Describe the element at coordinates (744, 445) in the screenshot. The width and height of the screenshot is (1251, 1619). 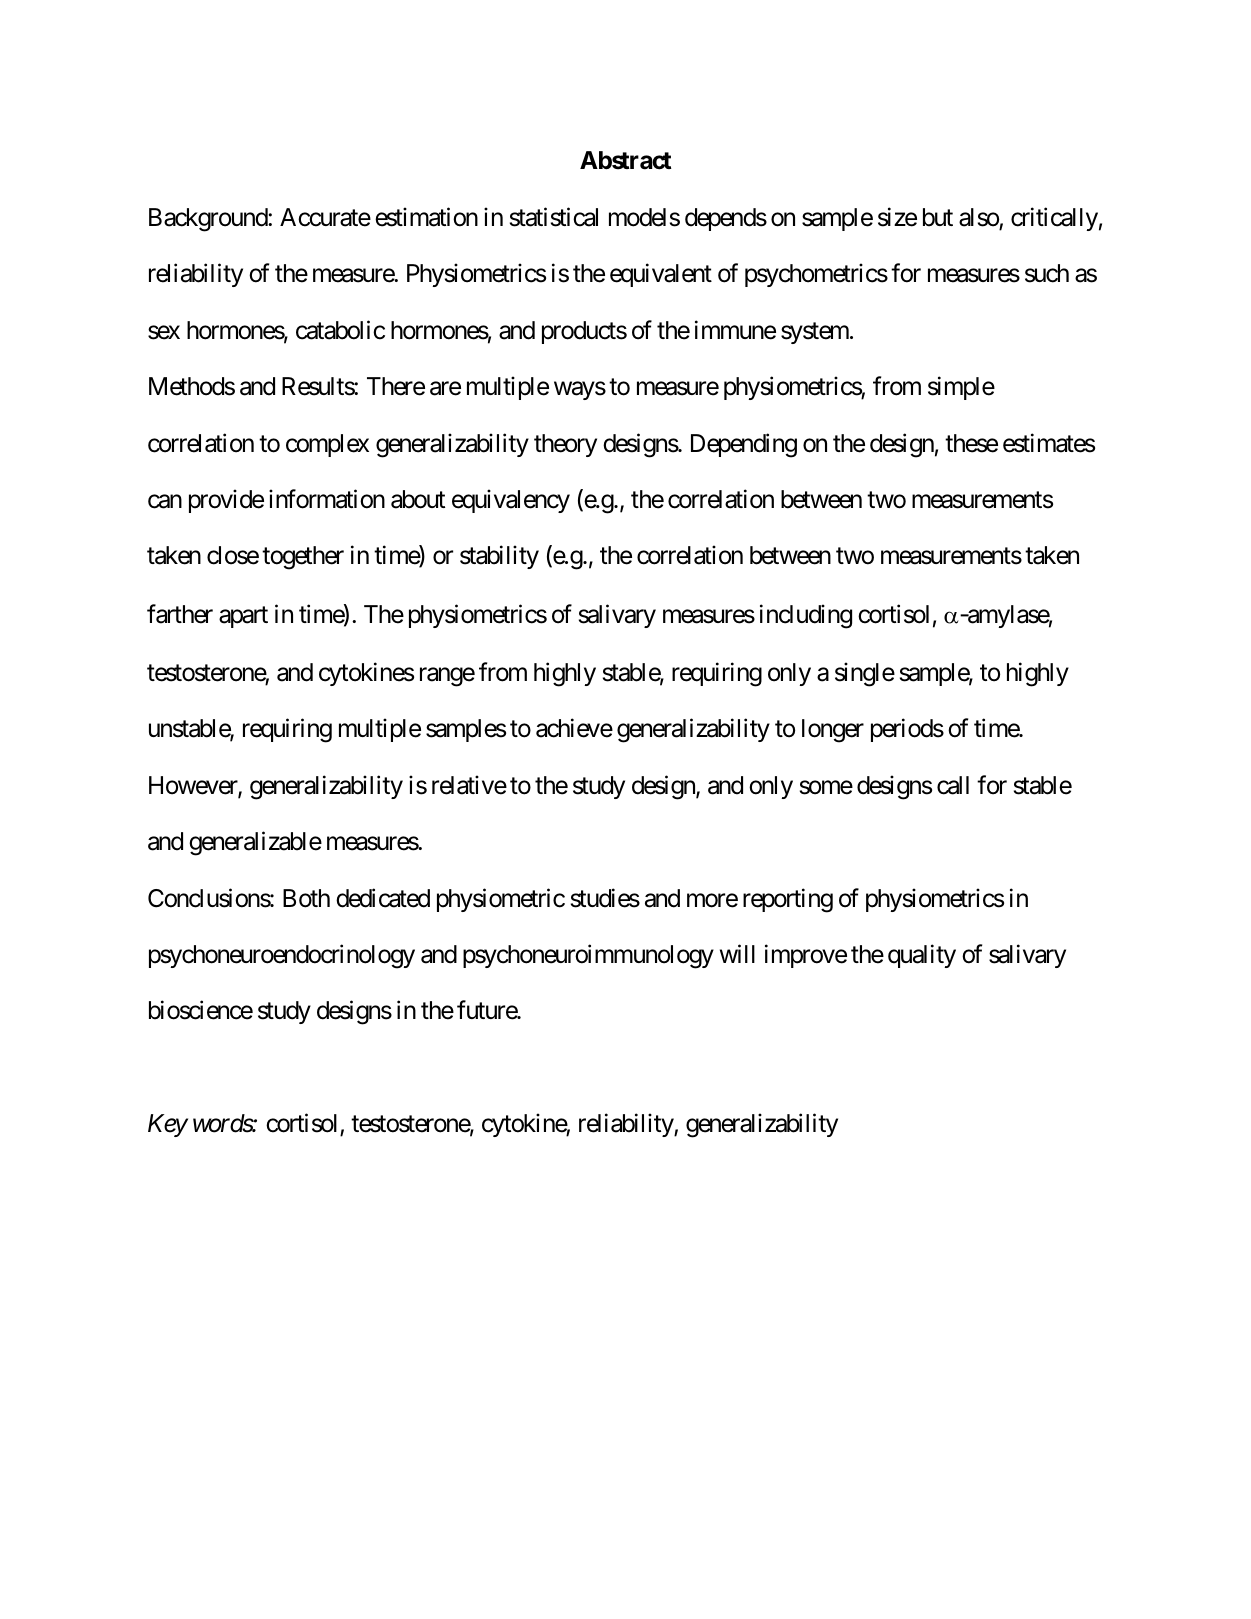
I see `Depending` at that location.
